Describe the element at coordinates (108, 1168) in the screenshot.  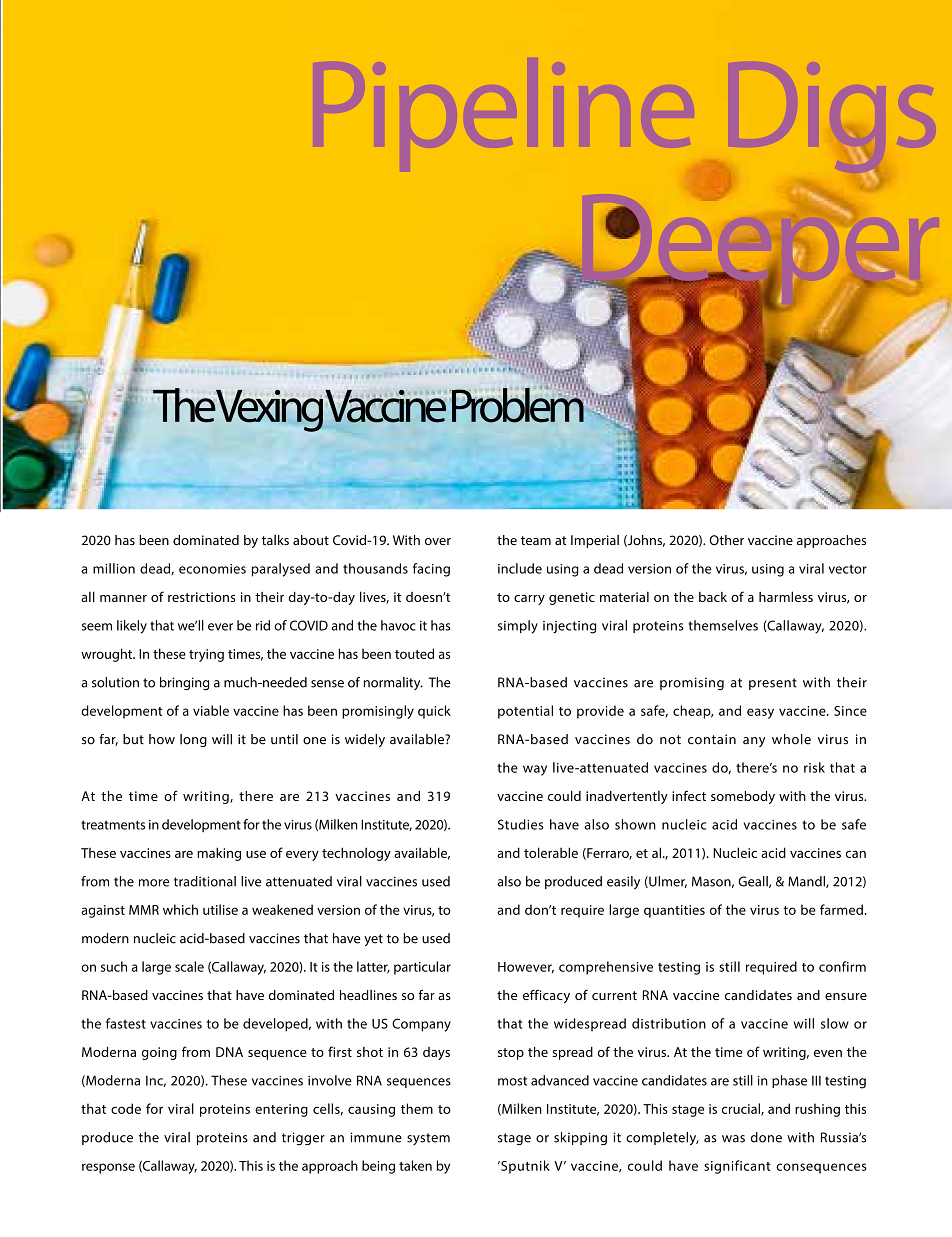
I see `response` at that location.
